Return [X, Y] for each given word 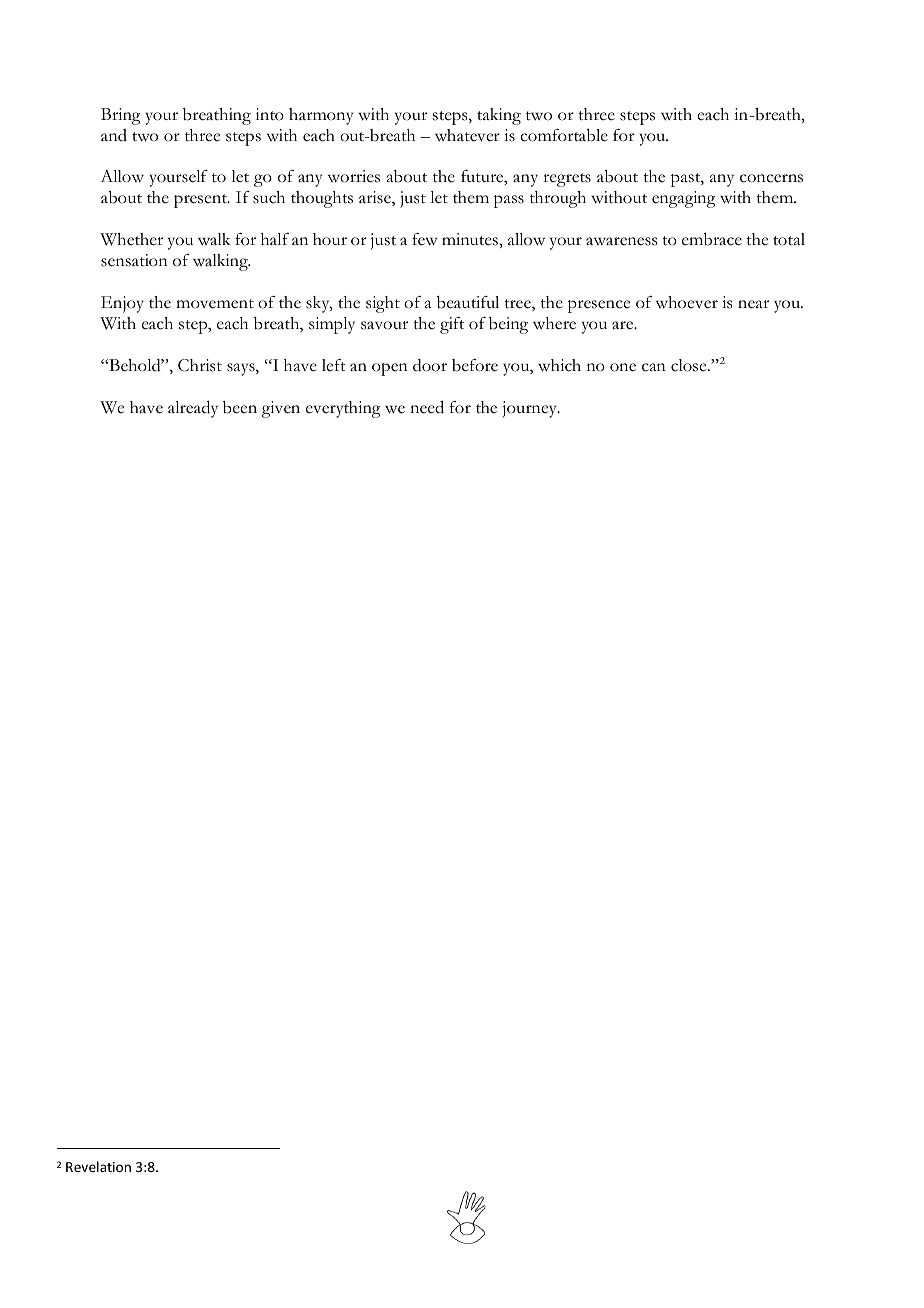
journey [531, 409]
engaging [683, 199]
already [193, 409]
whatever [467, 135]
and [114, 135]
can [654, 367]
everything [343, 409]
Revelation [98, 1166]
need [427, 407]
